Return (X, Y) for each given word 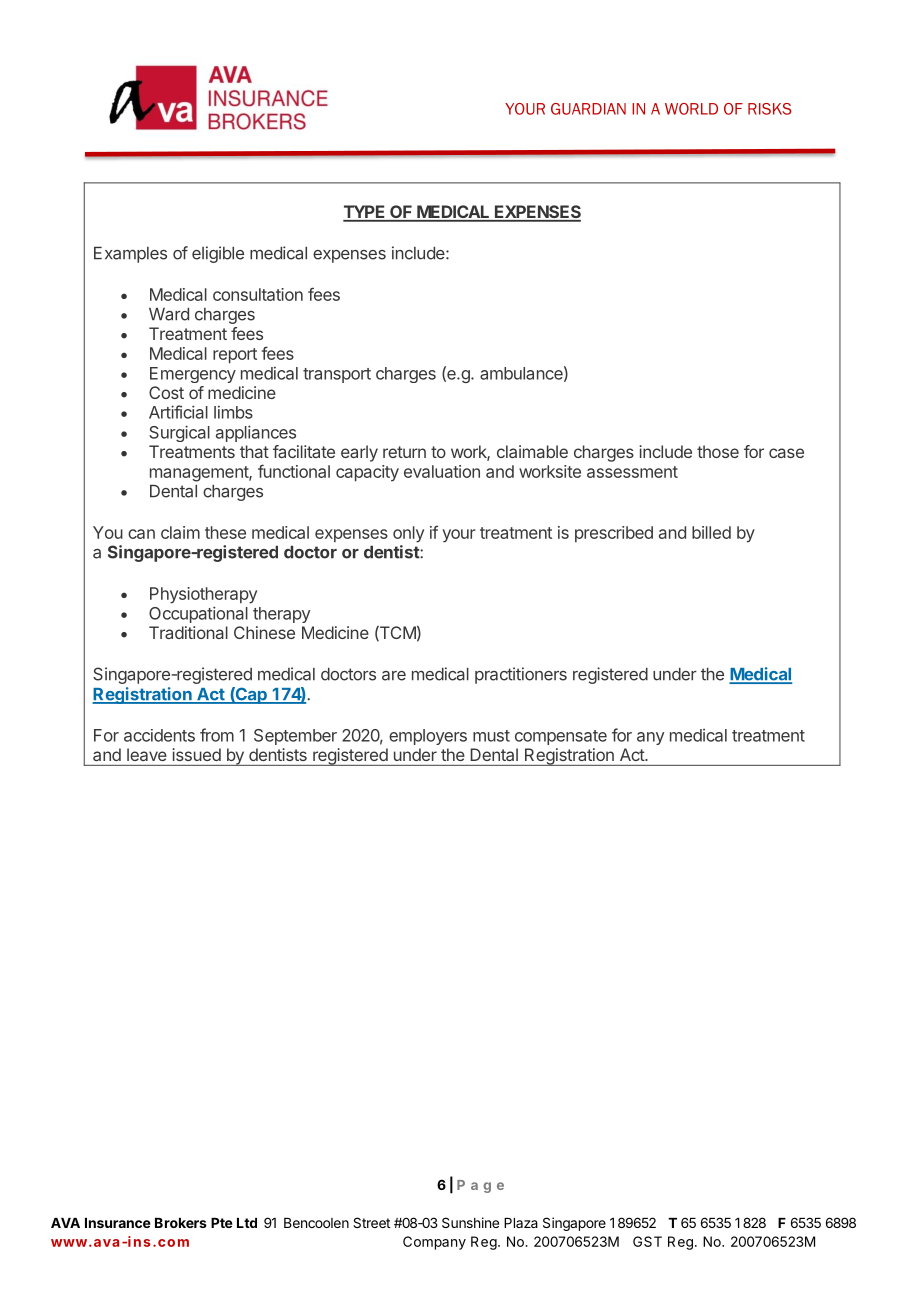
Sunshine (470, 1222)
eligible (218, 254)
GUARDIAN (588, 109)
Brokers (181, 1223)
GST (647, 1241)
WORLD (691, 109)
